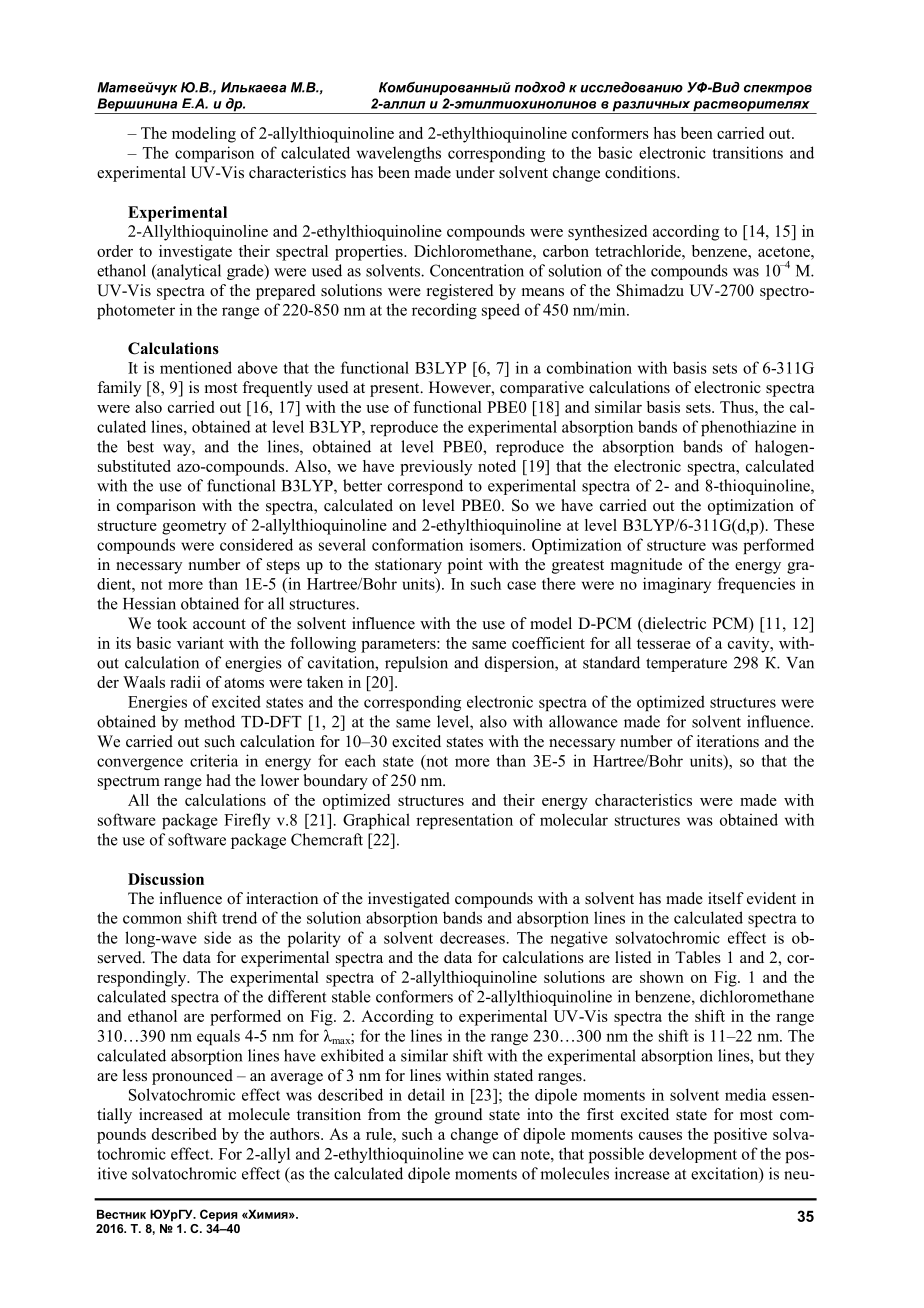  I want to click on best, so click(140, 446).
